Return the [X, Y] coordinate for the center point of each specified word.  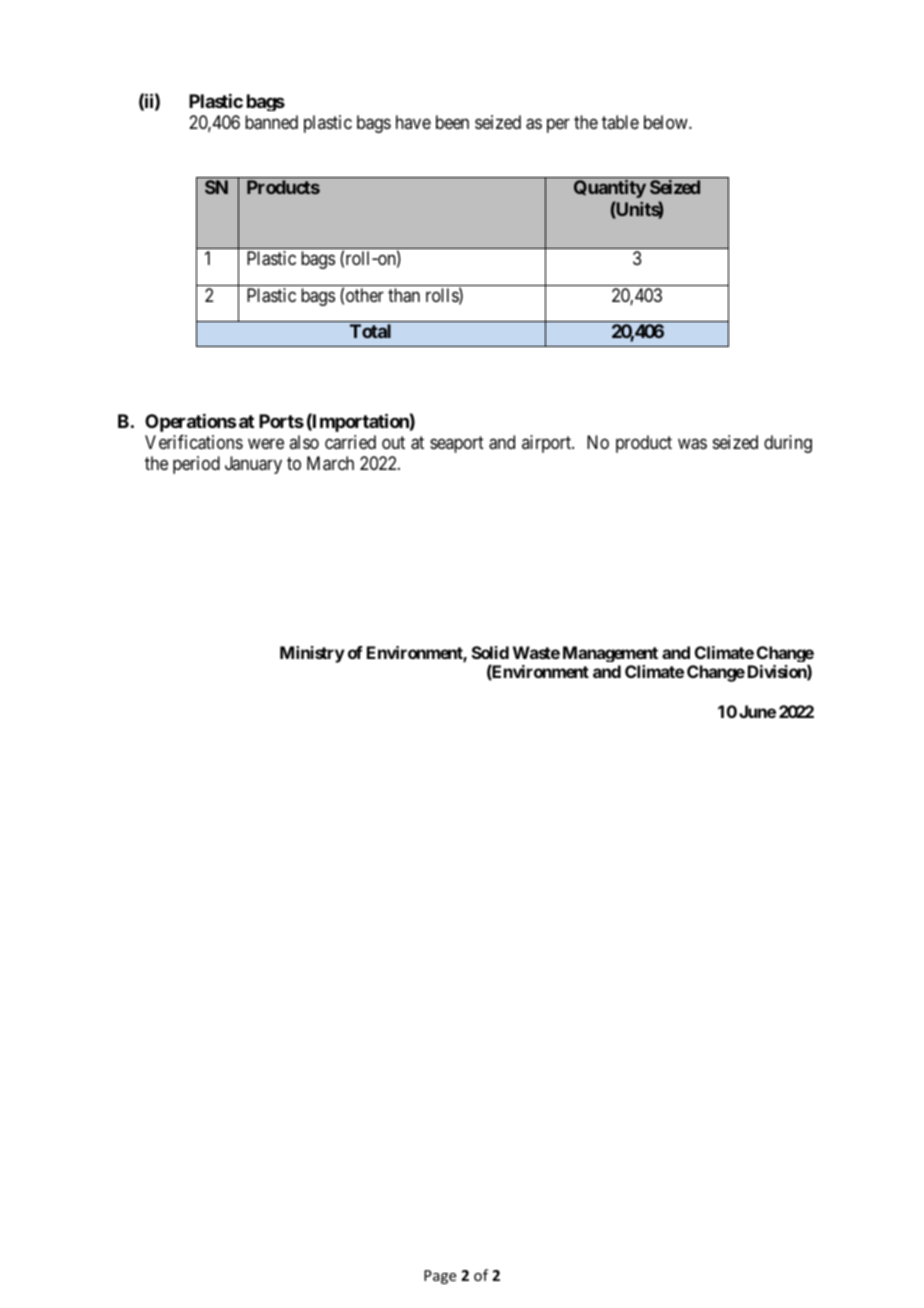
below [667, 122]
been [452, 122]
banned [271, 122]
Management [610, 654]
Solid [490, 652]
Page [440, 1277]
